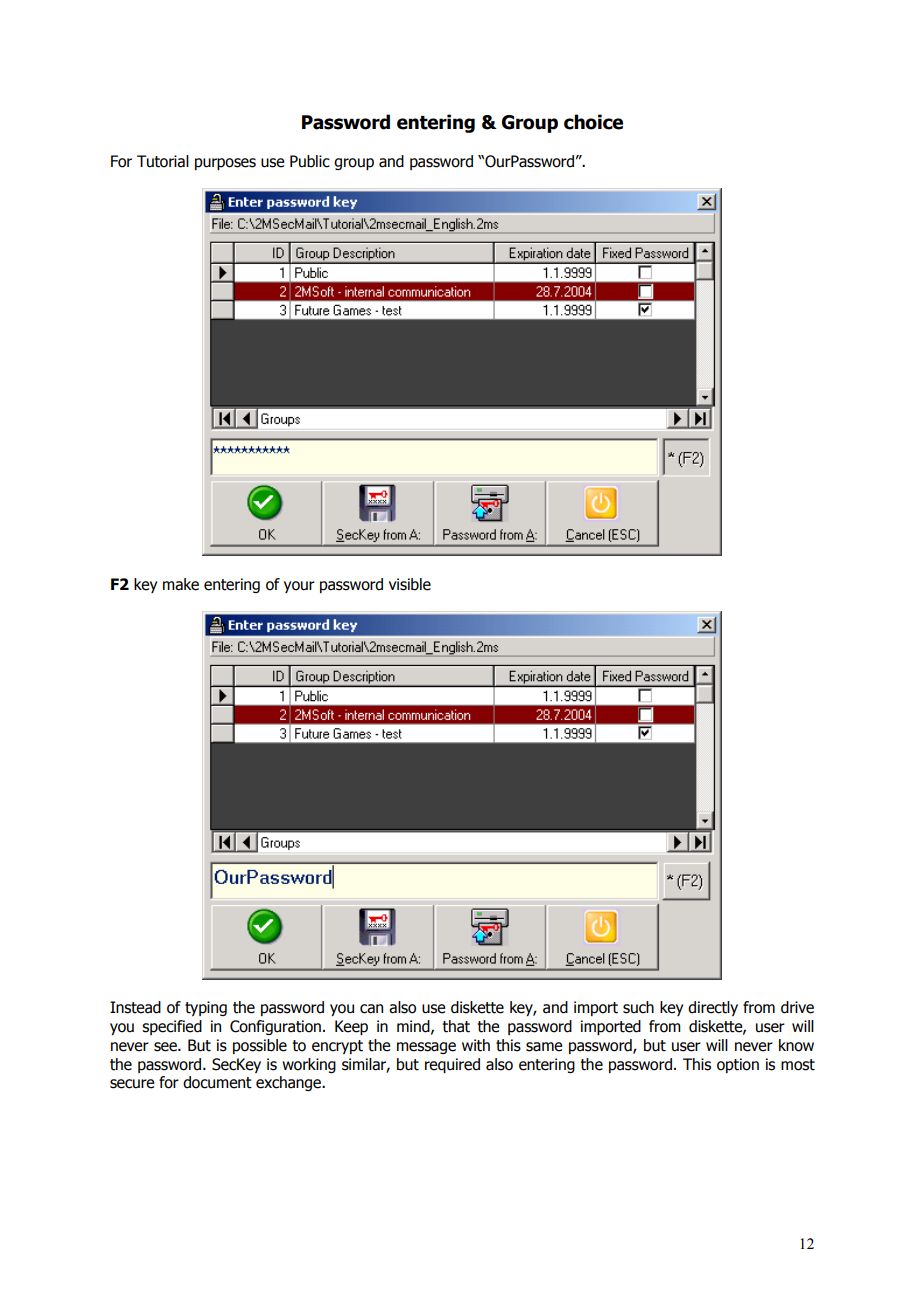 Image resolution: width=924 pixels, height=1308 pixels. What do you see at coordinates (217, 1082) in the image?
I see `document` at bounding box center [217, 1082].
